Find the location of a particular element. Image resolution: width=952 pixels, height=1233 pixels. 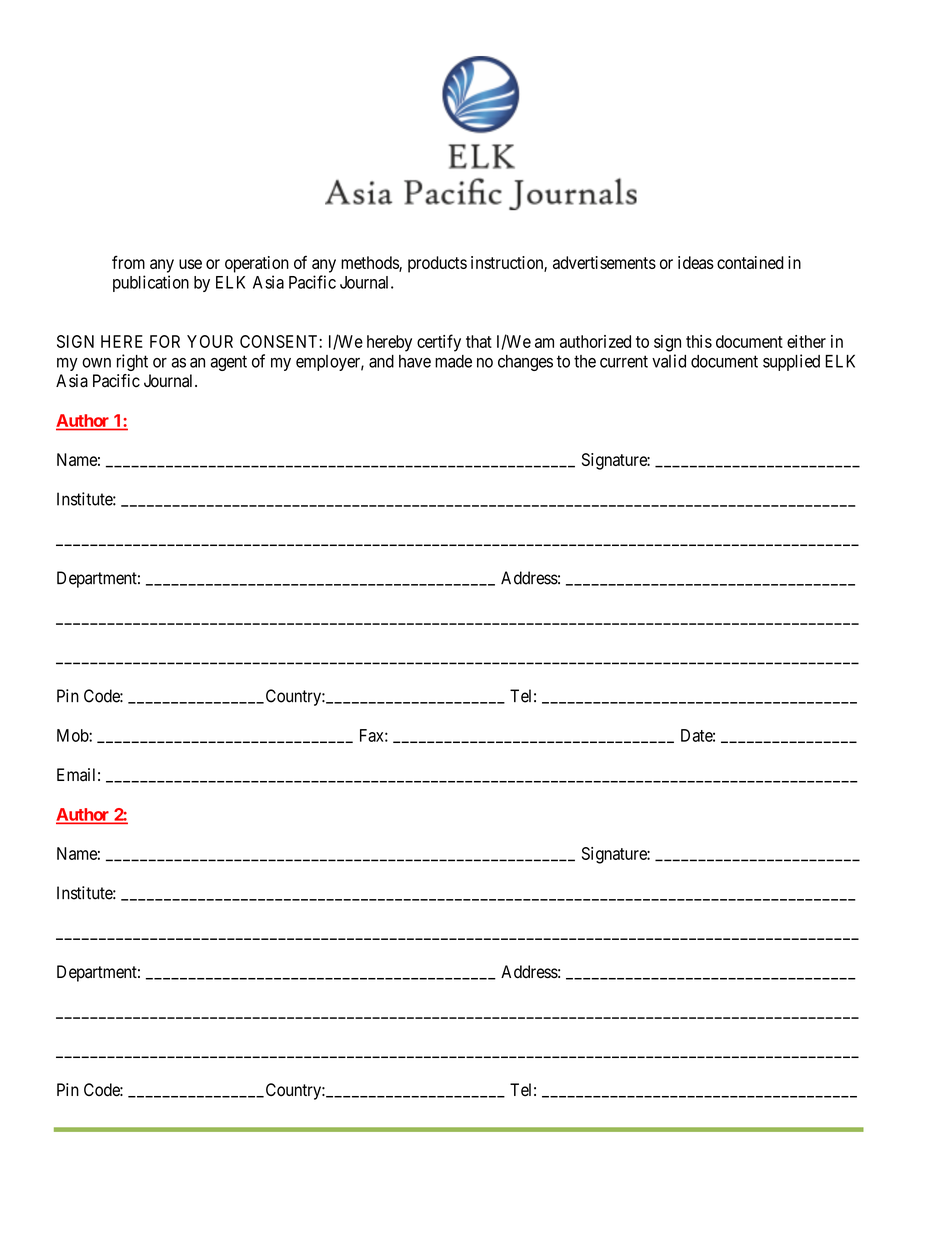

own is located at coordinates (96, 363).
